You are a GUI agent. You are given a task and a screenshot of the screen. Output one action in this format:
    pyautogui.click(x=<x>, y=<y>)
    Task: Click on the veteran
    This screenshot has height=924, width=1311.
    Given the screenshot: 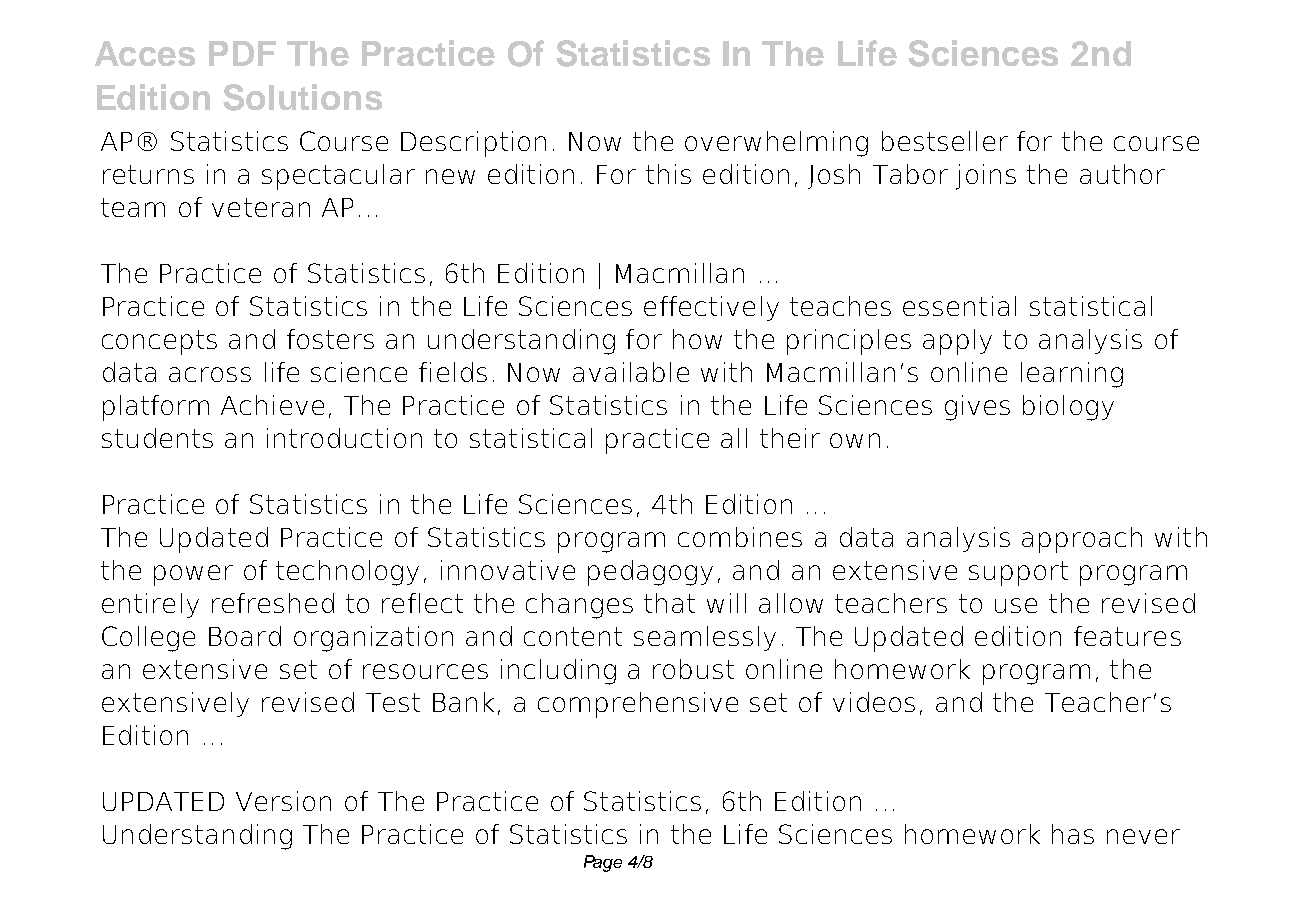 What is the action you would take?
    pyautogui.click(x=261, y=207)
